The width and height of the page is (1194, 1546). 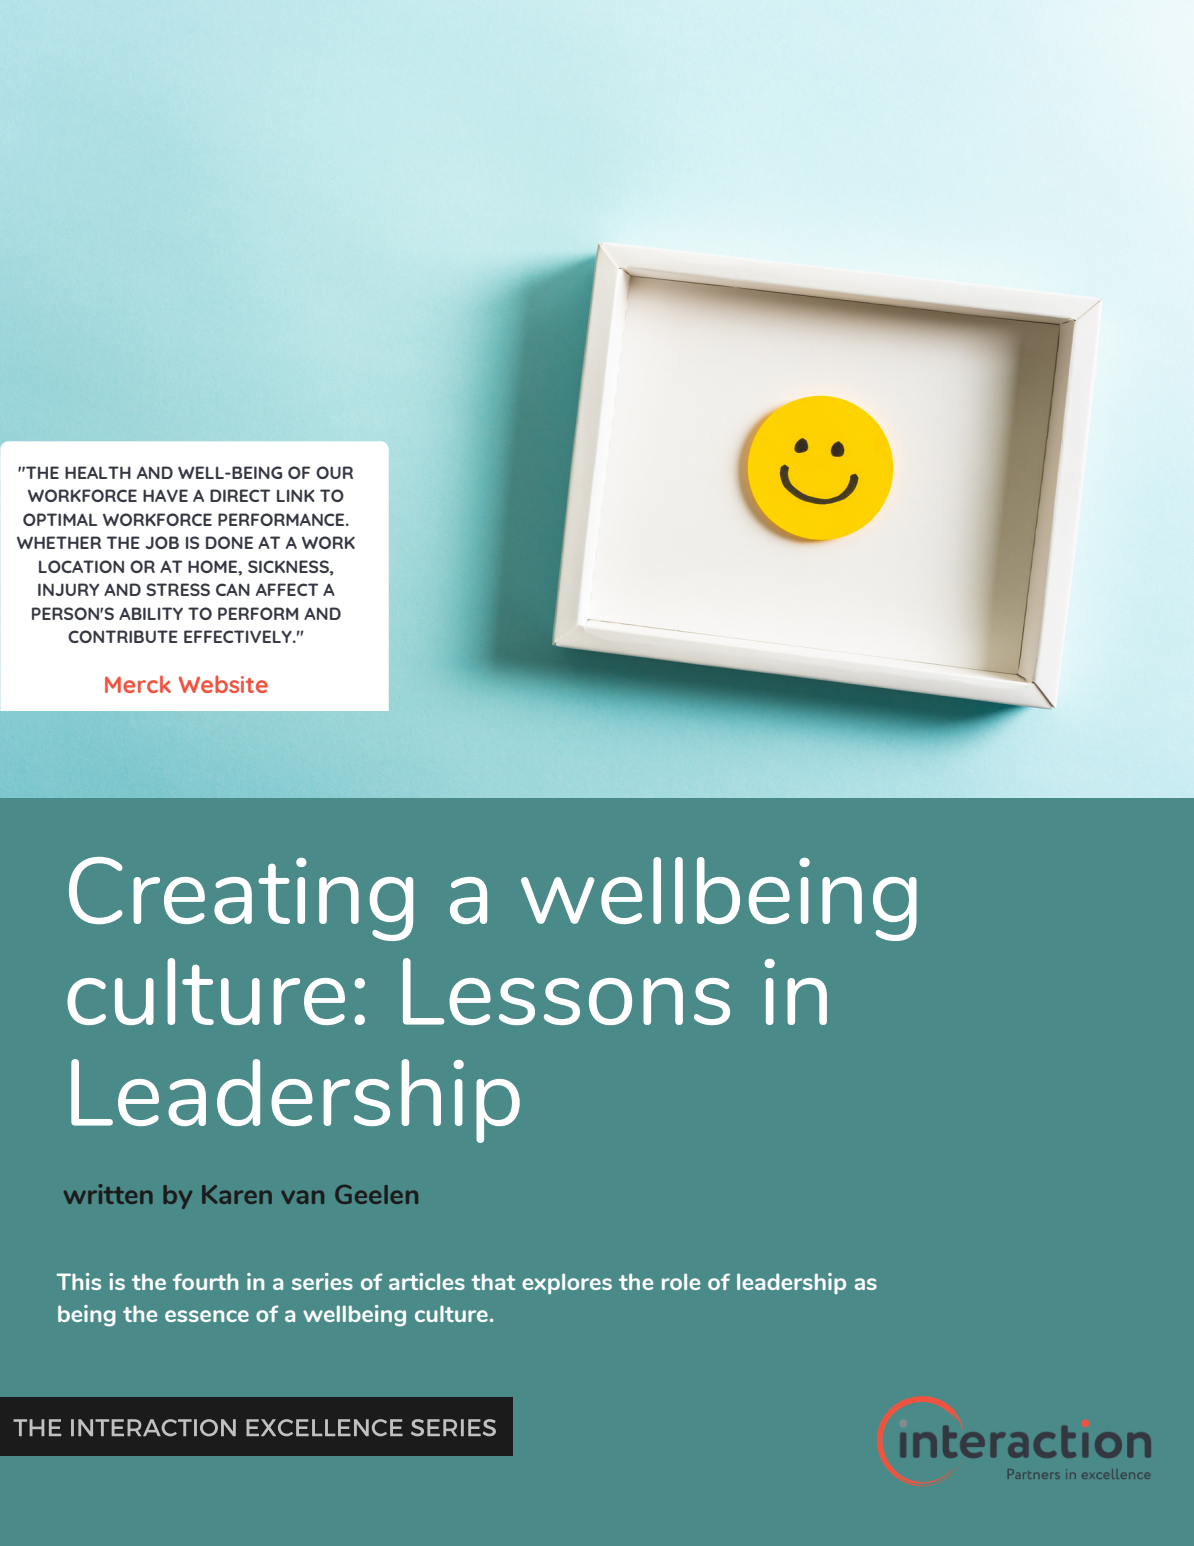 I want to click on Lessons, so click(x=566, y=991).
